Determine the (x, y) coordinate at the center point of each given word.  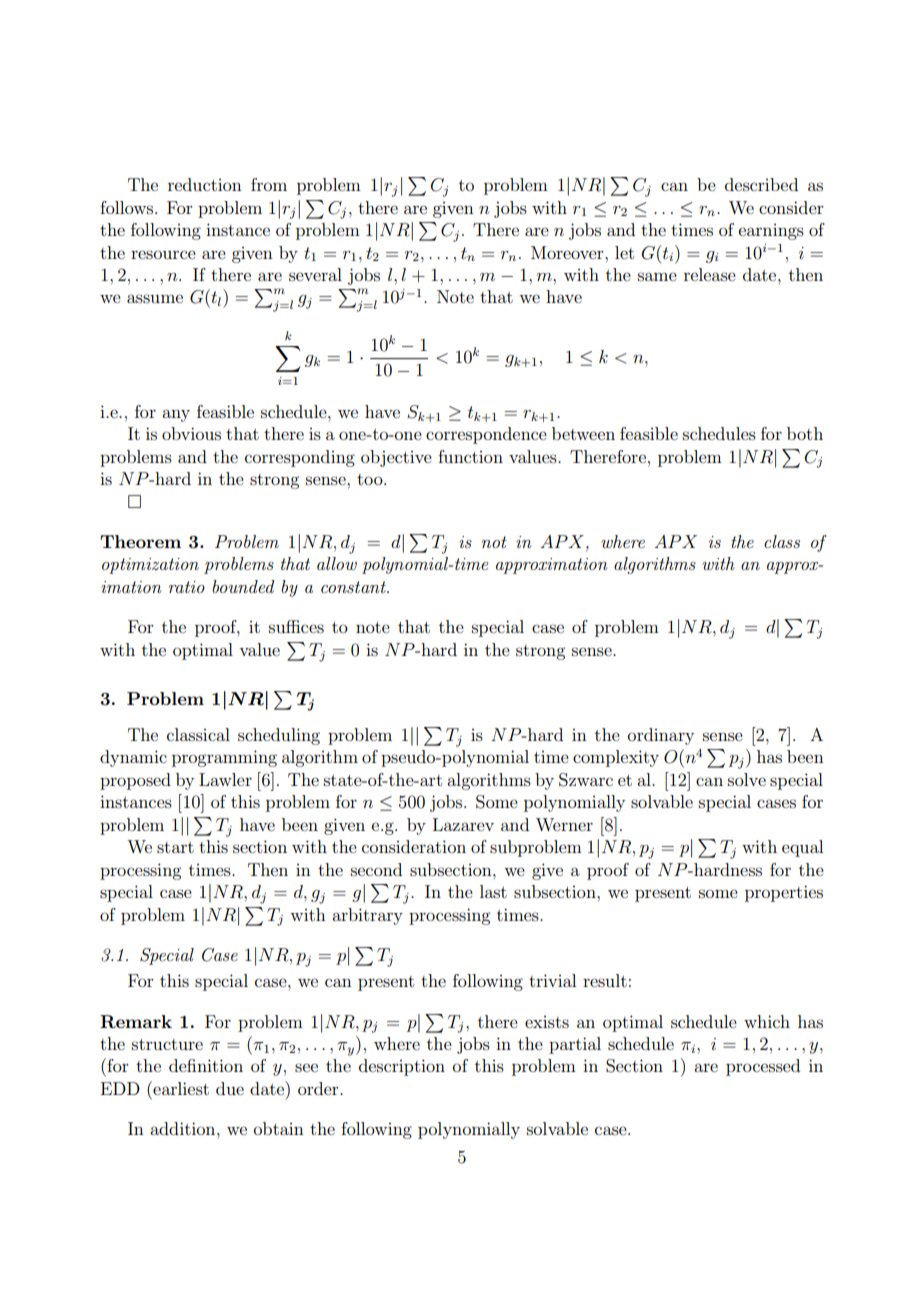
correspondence (486, 435)
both (805, 433)
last (493, 891)
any (176, 415)
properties (784, 893)
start (175, 847)
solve (747, 779)
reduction (205, 184)
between (583, 433)
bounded (243, 586)
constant (354, 587)
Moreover (568, 252)
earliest (180, 1088)
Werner (564, 824)
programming (224, 758)
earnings (771, 232)
